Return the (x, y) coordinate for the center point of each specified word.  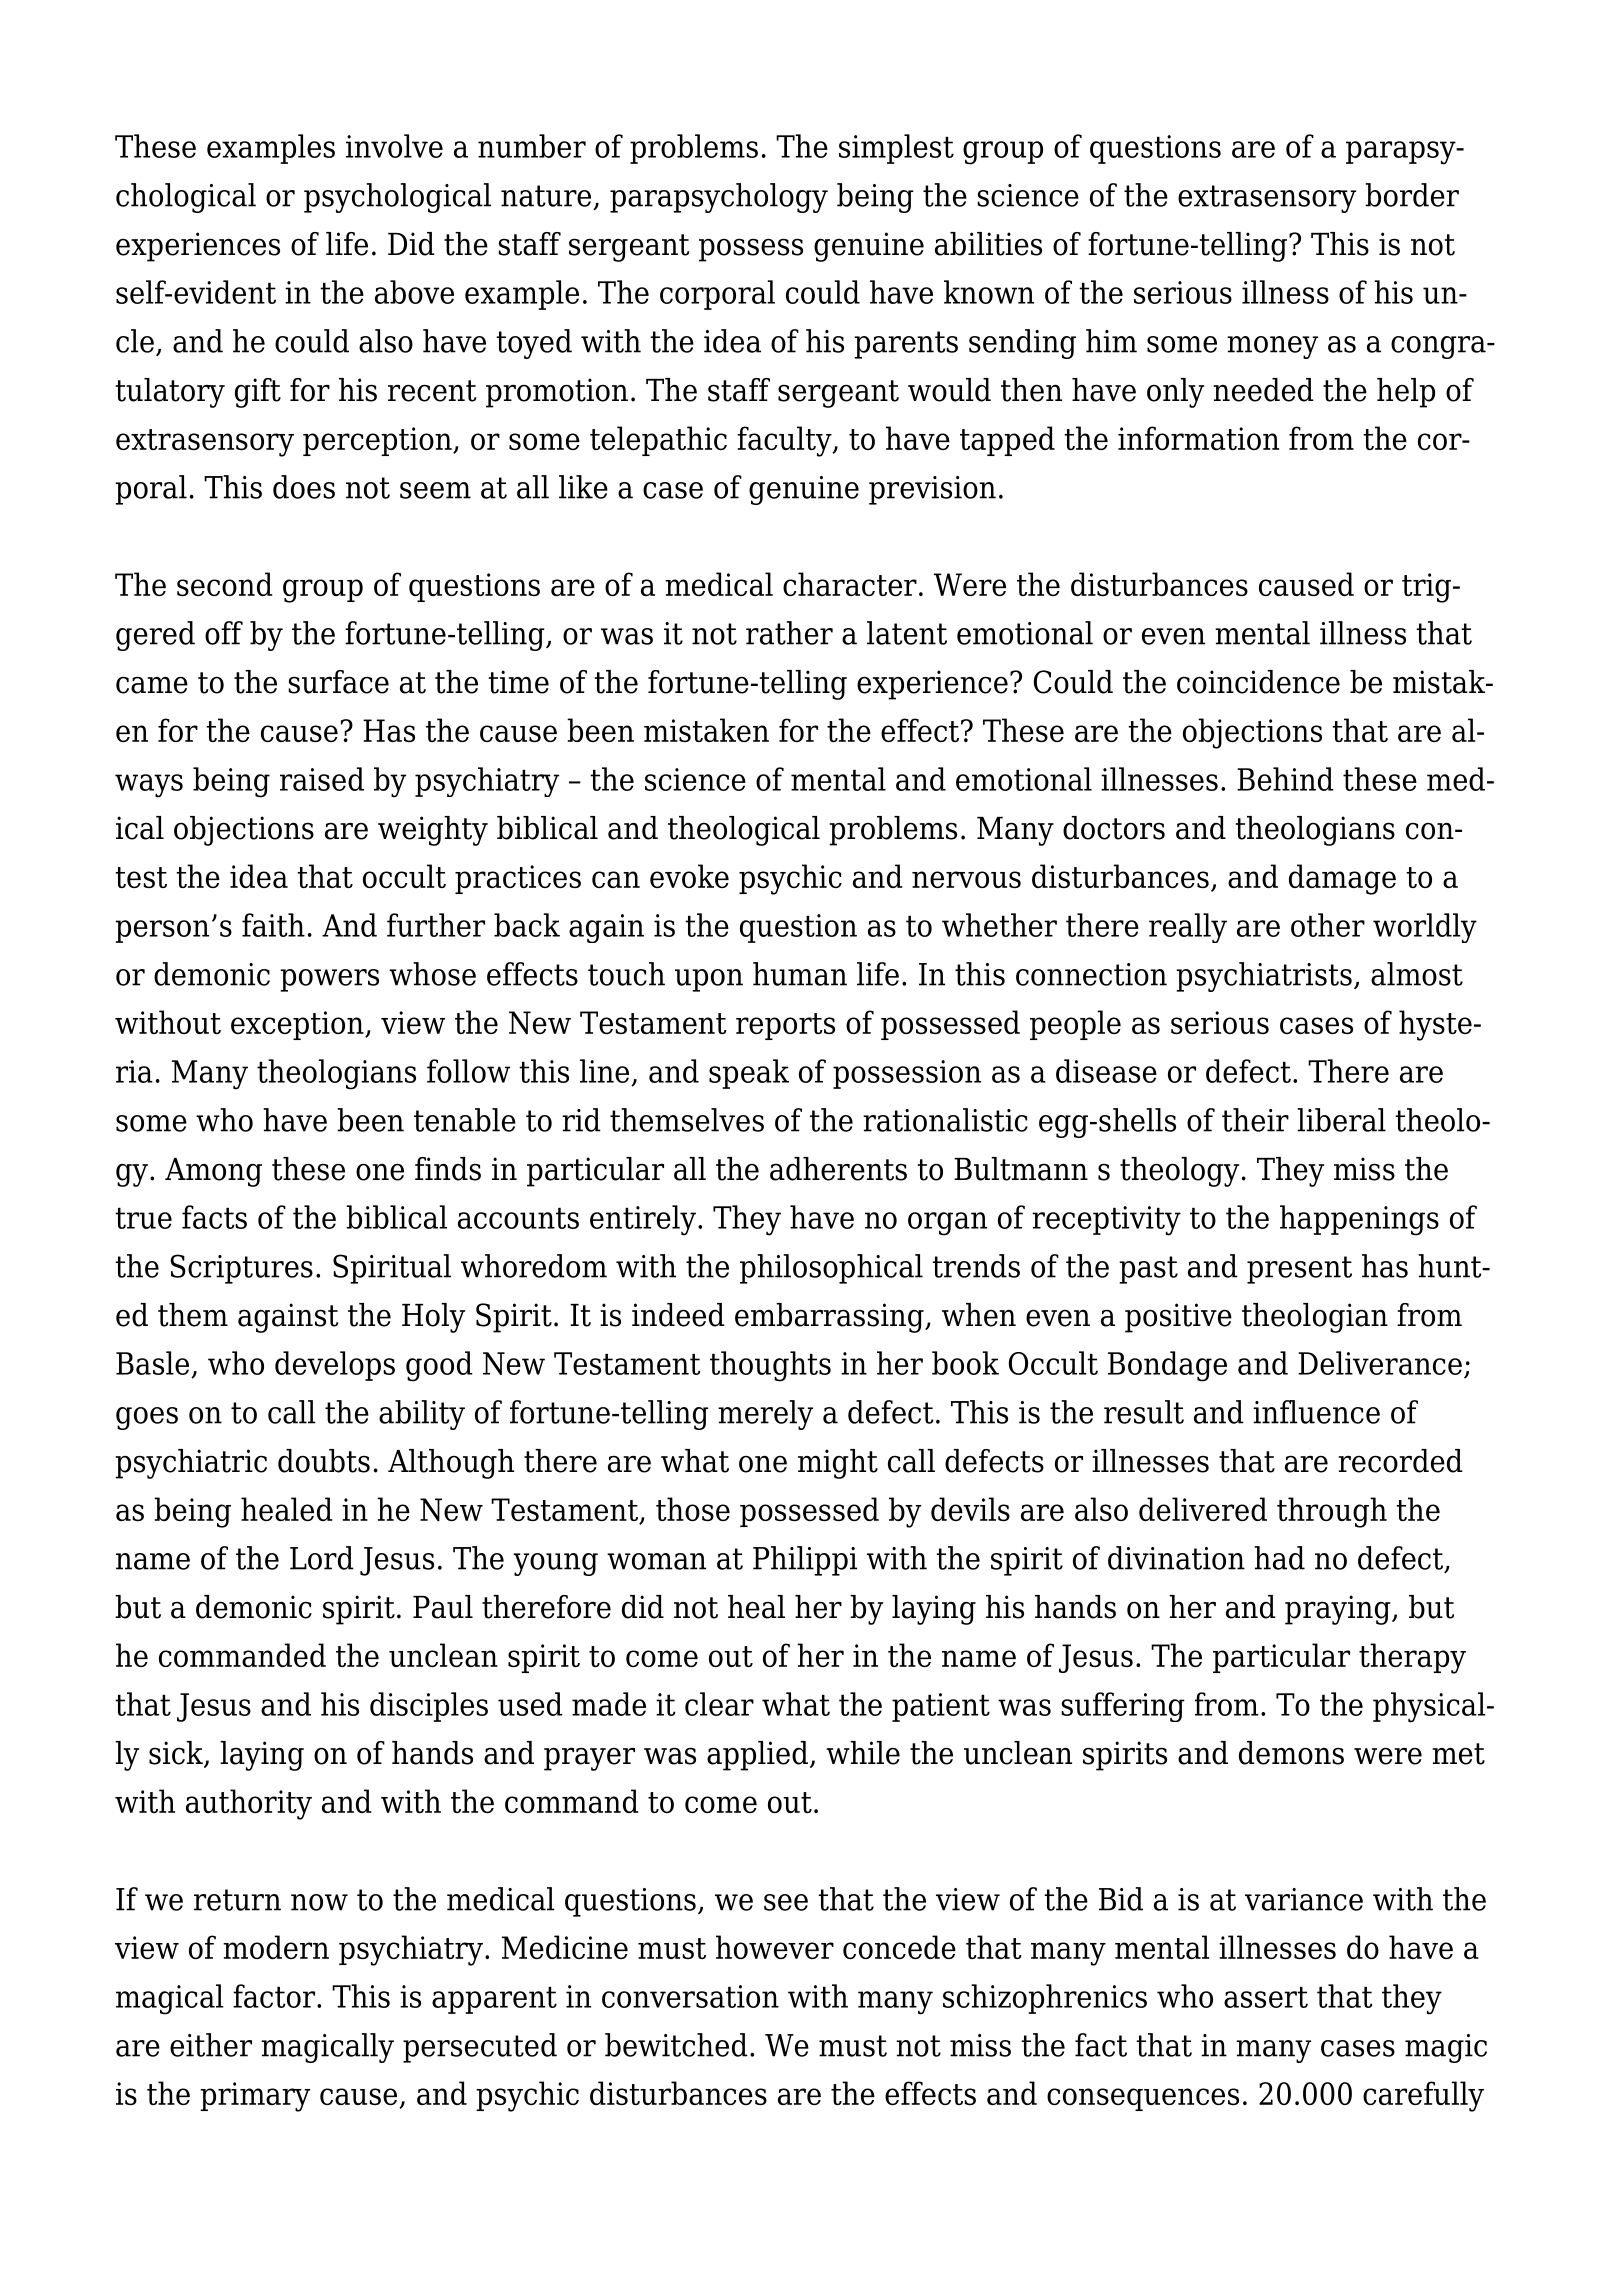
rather (789, 633)
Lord (322, 1558)
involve (394, 146)
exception (298, 1025)
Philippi (805, 1561)
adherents (838, 1169)
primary (255, 2097)
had (1279, 1558)
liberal (1341, 1120)
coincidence (1258, 682)
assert (1266, 1997)
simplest (896, 149)
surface (338, 682)
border (1412, 195)
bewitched (676, 2045)
